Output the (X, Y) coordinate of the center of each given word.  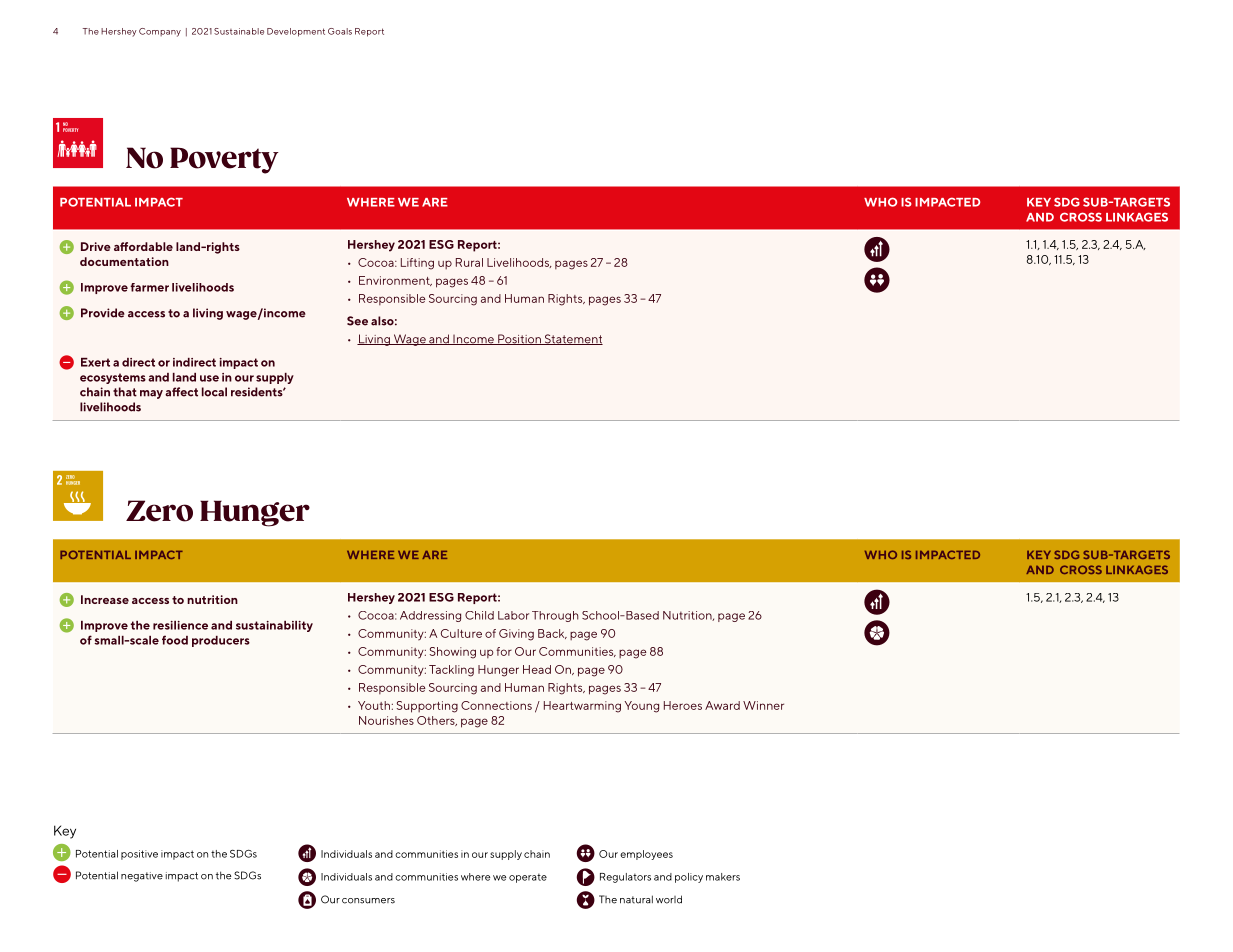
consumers (368, 901)
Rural (469, 262)
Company (160, 32)
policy (689, 878)
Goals (340, 31)
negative (142, 877)
